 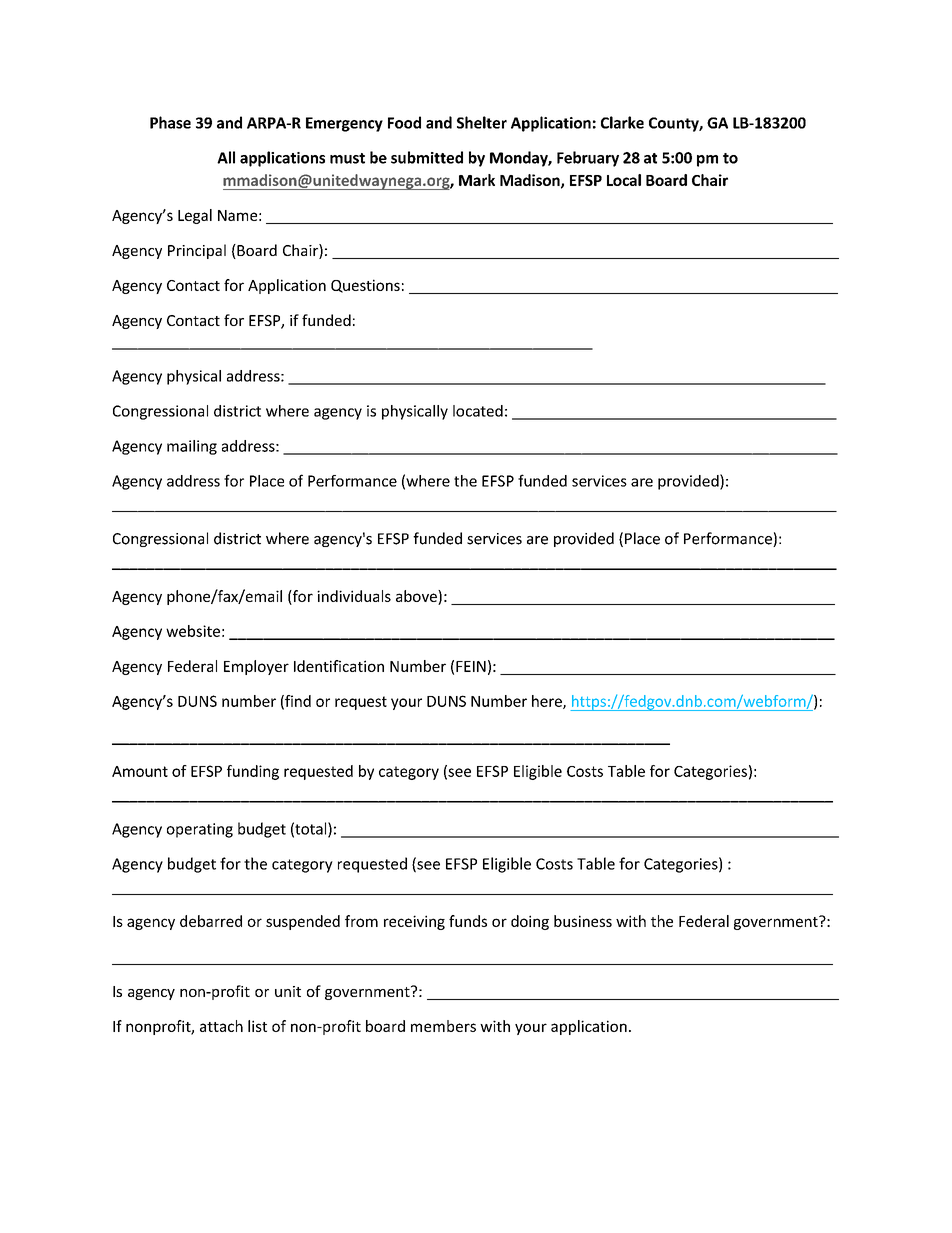 I want to click on attach, so click(x=221, y=1026).
